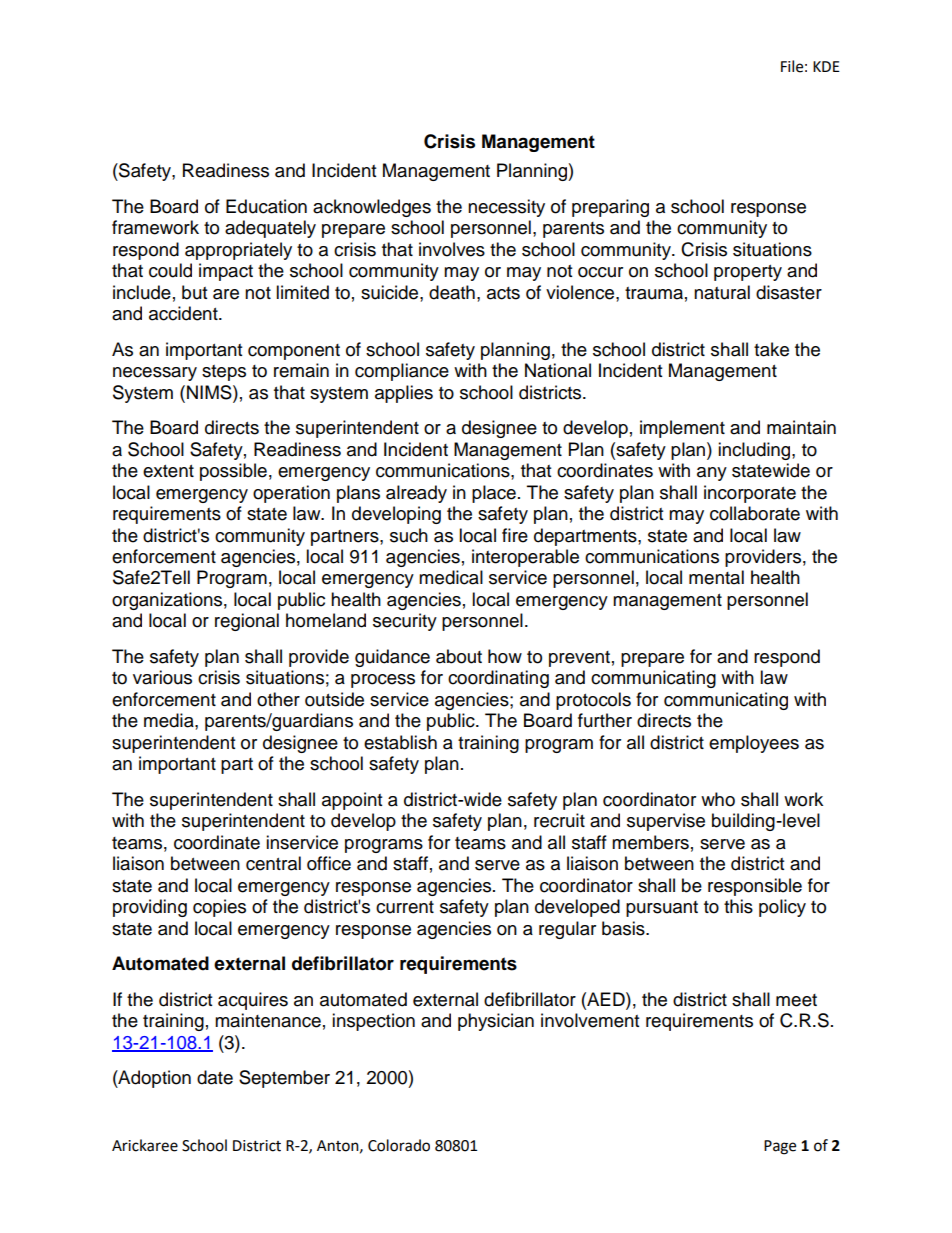 The width and height of the screenshot is (952, 1233). Describe the element at coordinates (755, 451) in the screenshot. I see `including` at that location.
